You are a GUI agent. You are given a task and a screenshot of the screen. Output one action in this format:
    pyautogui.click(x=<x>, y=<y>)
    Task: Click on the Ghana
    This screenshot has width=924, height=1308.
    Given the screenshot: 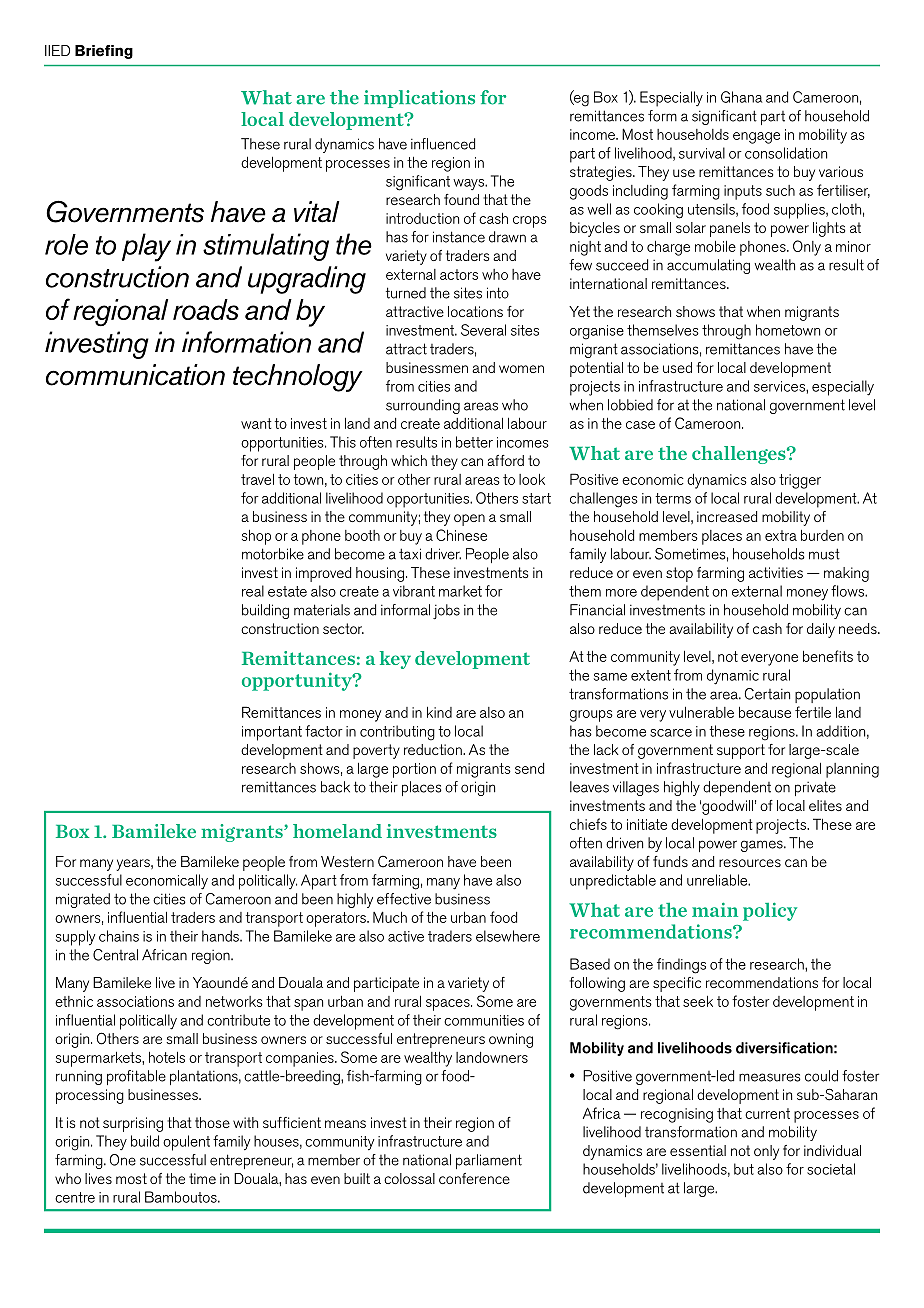 What is the action you would take?
    pyautogui.click(x=741, y=97)
